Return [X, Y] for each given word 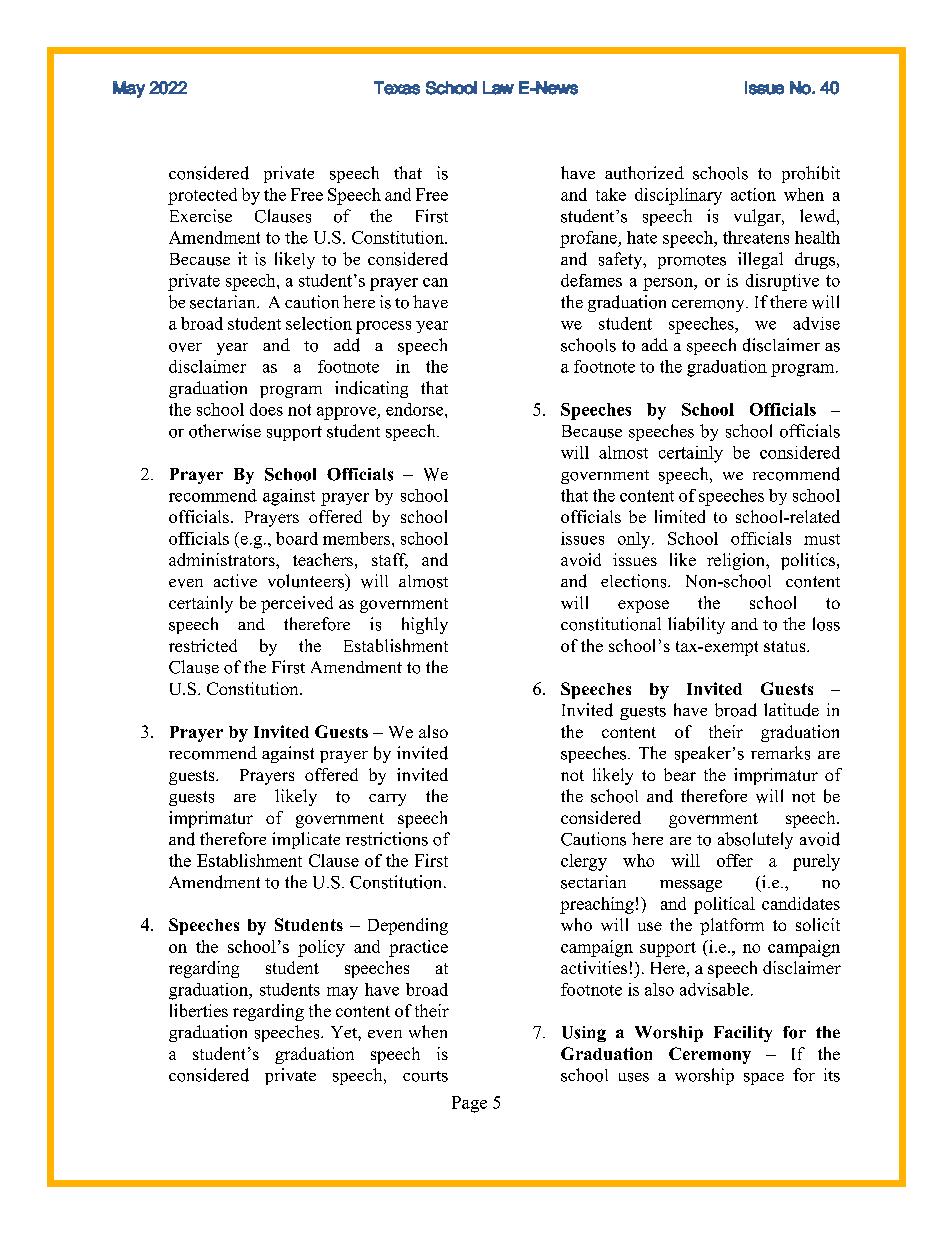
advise [816, 323]
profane [589, 239]
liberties [199, 1010]
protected [202, 196]
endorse [416, 409]
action [753, 194]
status [786, 646]
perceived [297, 604]
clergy [584, 862]
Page [469, 1104]
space [764, 1079]
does [266, 409]
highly [425, 625]
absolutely [755, 840]
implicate [306, 840]
